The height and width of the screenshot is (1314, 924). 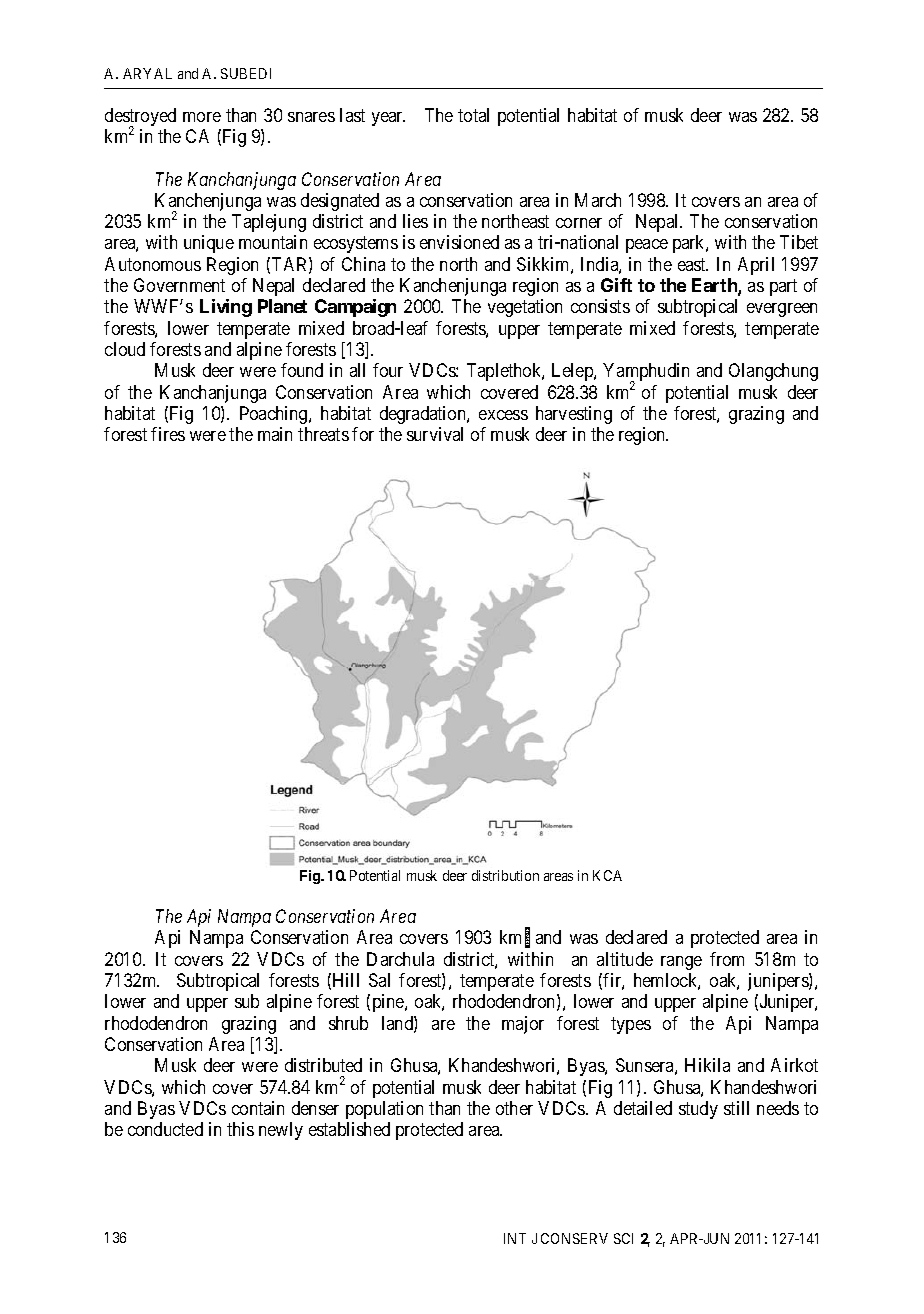 What do you see at coordinates (782, 310) in the screenshot?
I see `evergreen` at bounding box center [782, 310].
